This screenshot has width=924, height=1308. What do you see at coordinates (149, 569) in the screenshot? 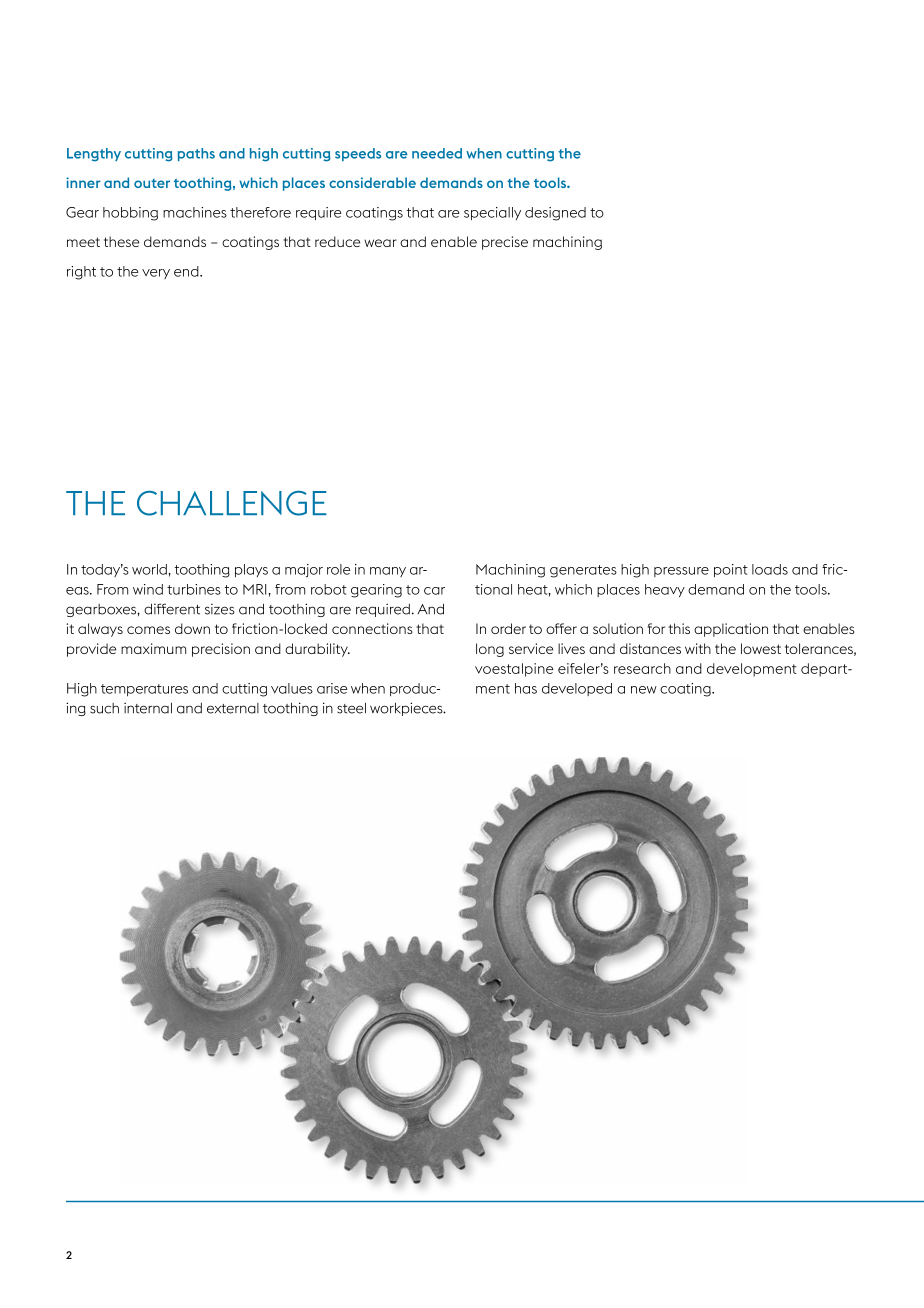
I see `world` at bounding box center [149, 569].
